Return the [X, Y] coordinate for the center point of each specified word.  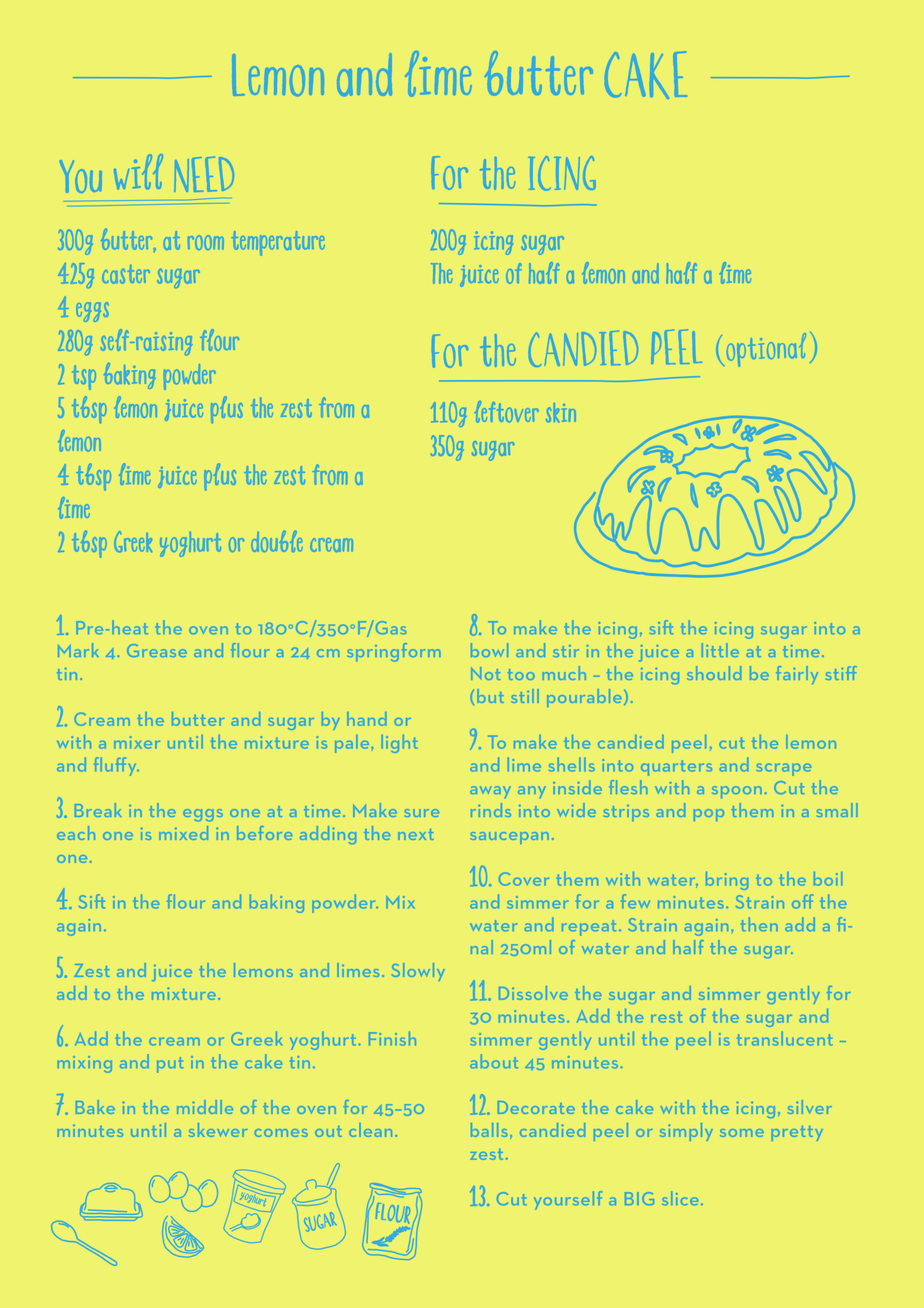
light [399, 744]
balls [489, 1130]
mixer [137, 742]
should [714, 673]
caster [126, 274]
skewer [218, 1130]
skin [561, 412]
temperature [278, 243]
